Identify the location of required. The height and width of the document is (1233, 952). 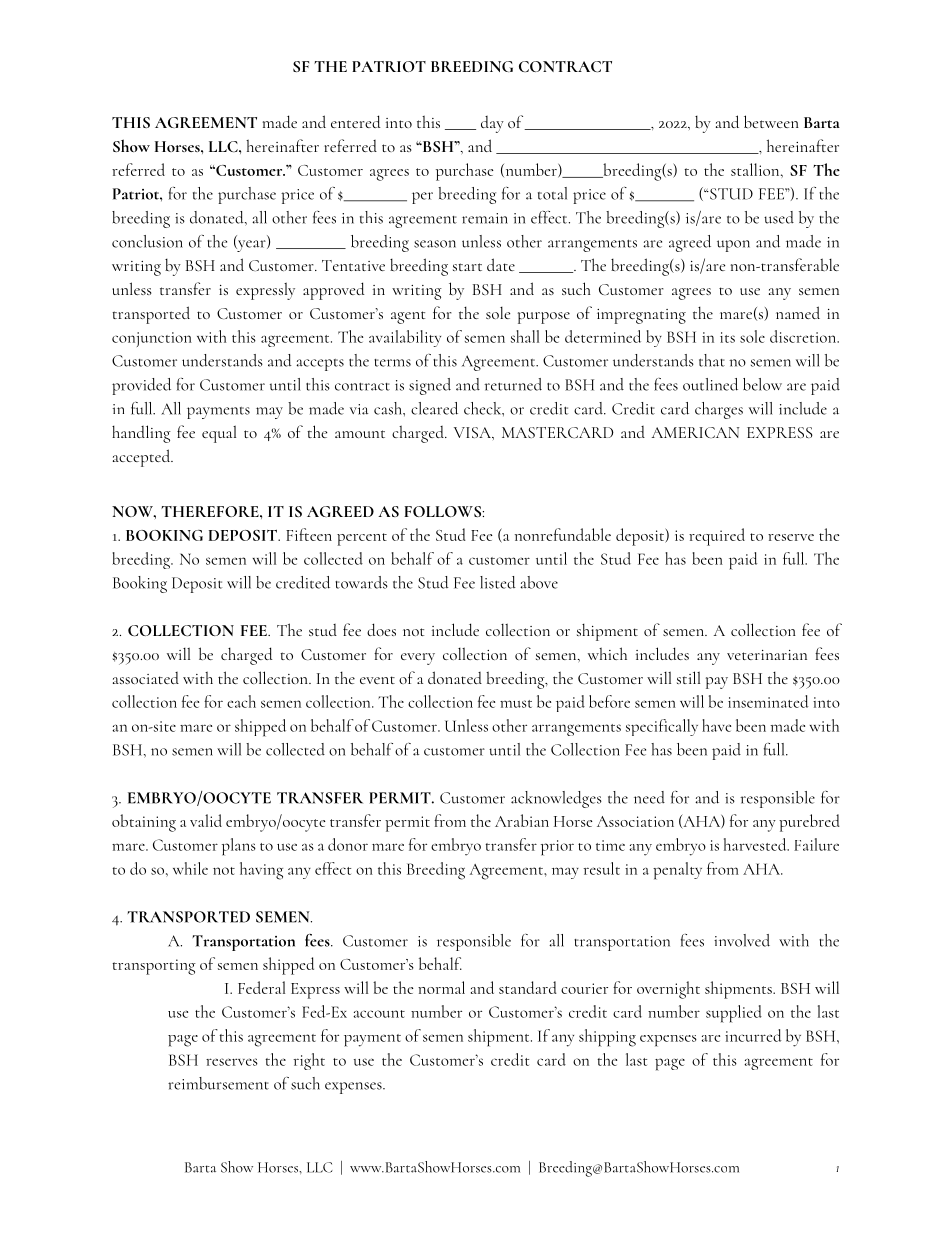
(717, 537).
